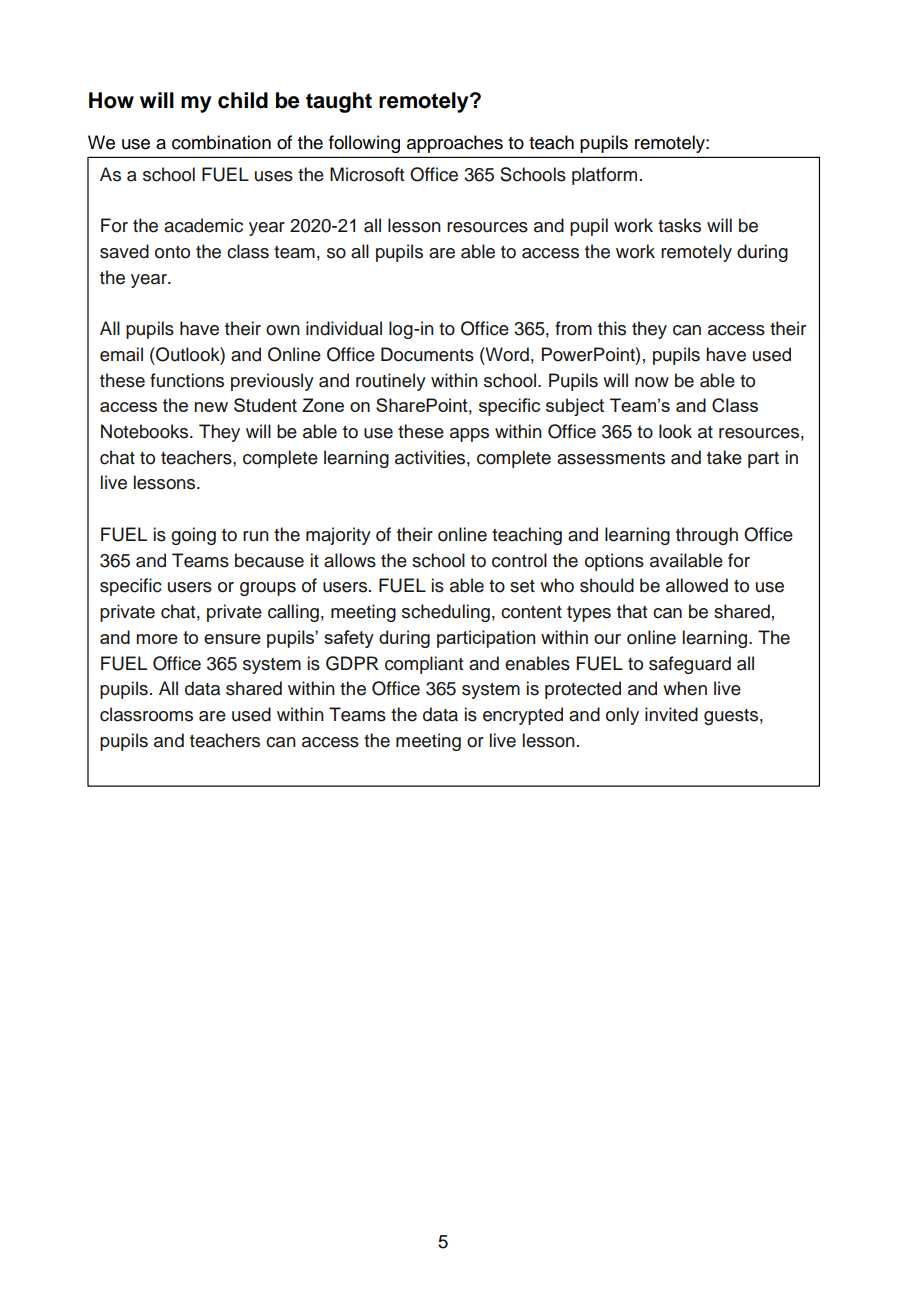 Image resolution: width=924 pixels, height=1307 pixels. What do you see at coordinates (424, 665) in the image?
I see `compliant` at bounding box center [424, 665].
